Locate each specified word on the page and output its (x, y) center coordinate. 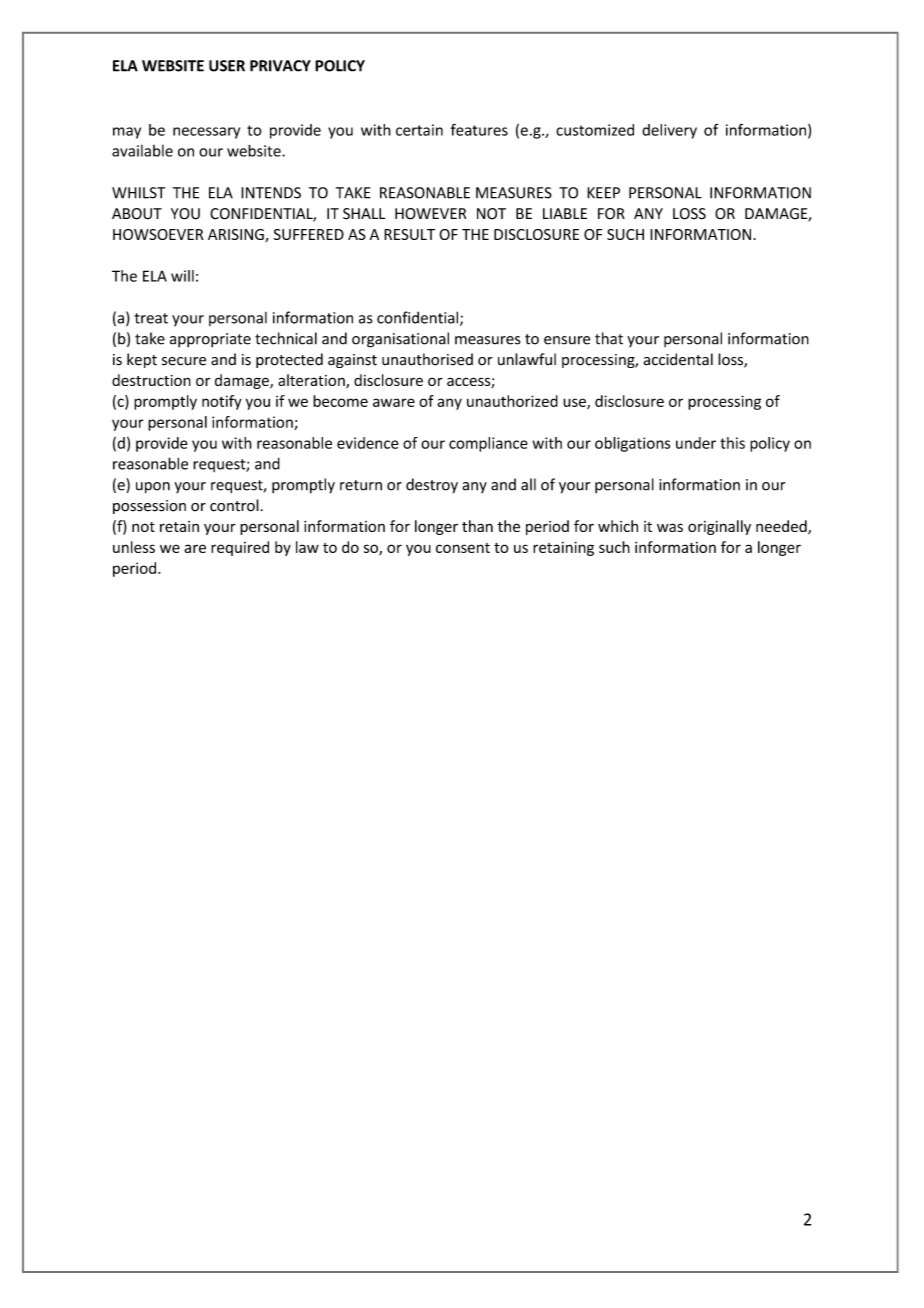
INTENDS (271, 193)
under (696, 443)
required (240, 548)
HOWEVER (430, 214)
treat (151, 318)
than (477, 526)
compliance (488, 444)
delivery (669, 131)
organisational (400, 340)
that (609, 338)
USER (227, 66)
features (479, 129)
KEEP (603, 193)
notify (222, 402)
